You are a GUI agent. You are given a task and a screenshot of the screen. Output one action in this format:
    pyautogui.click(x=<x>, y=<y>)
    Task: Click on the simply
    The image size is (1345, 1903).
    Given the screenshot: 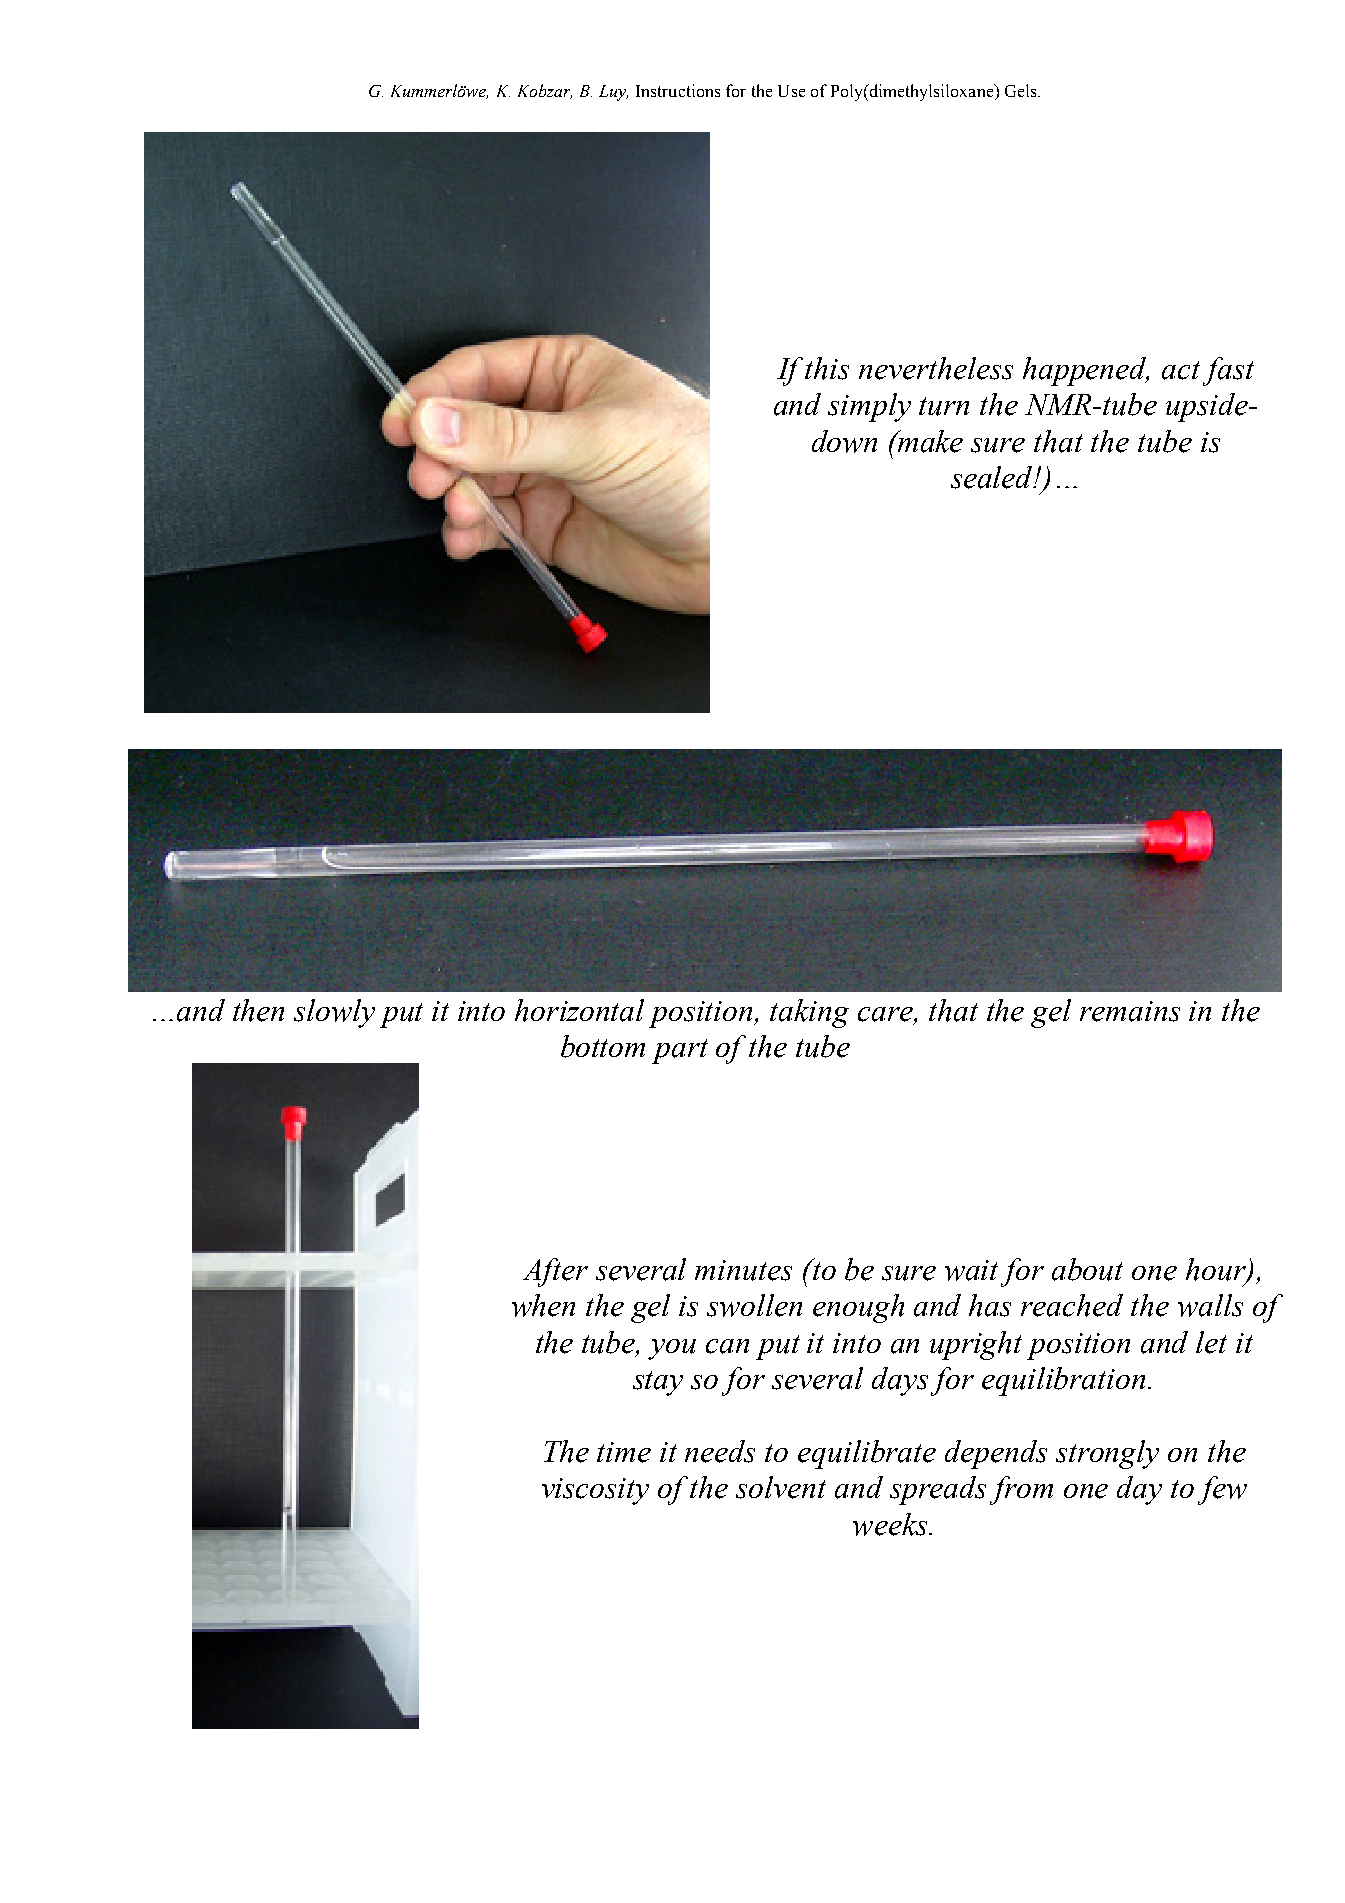 What is the action you would take?
    pyautogui.click(x=869, y=407)
